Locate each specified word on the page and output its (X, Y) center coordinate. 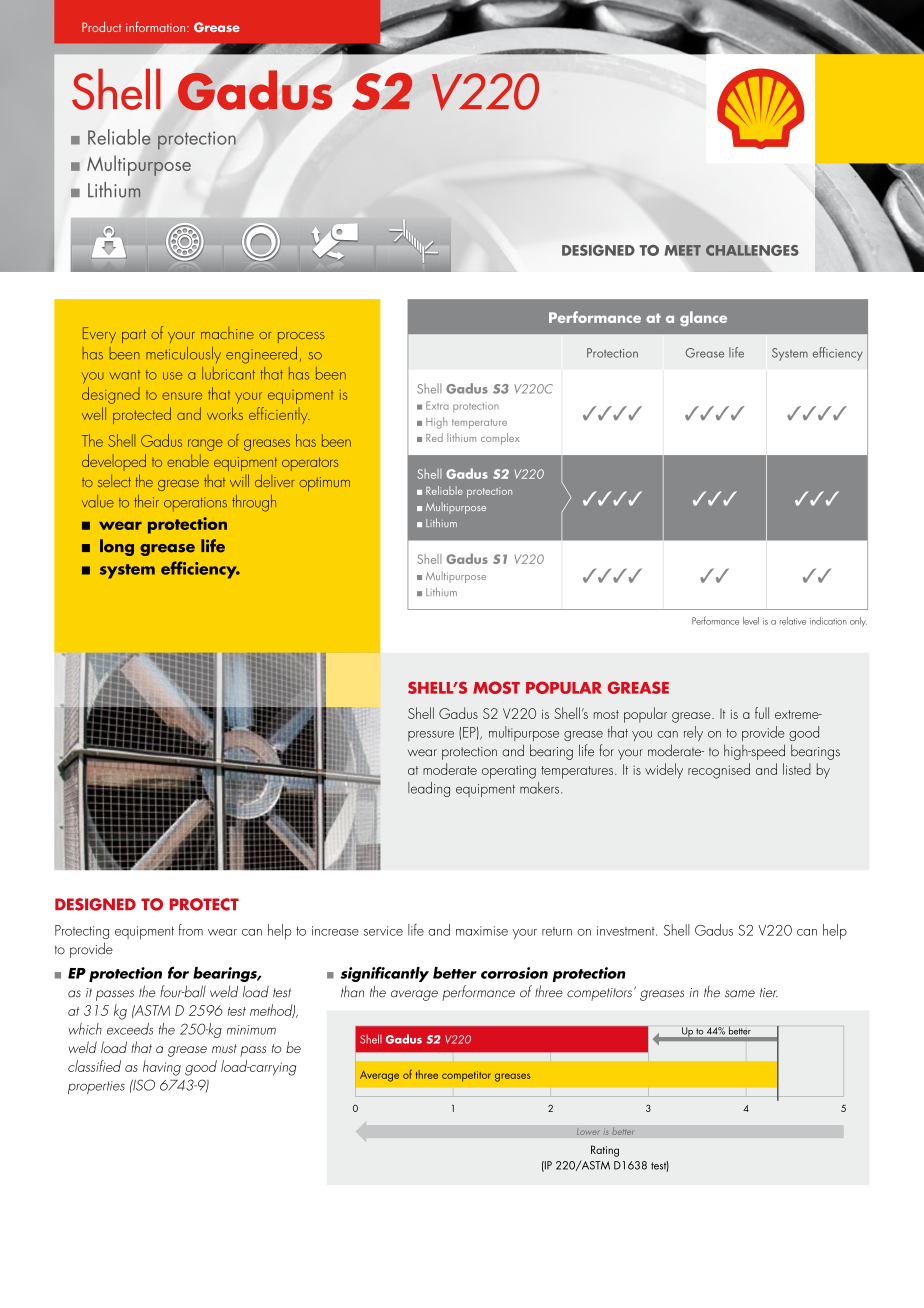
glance (703, 319)
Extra (437, 405)
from (191, 930)
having (162, 1068)
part (134, 336)
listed (797, 769)
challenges (752, 250)
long (117, 547)
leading (429, 789)
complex (500, 439)
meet (683, 250)
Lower (588, 1131)
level (751, 621)
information (157, 26)
